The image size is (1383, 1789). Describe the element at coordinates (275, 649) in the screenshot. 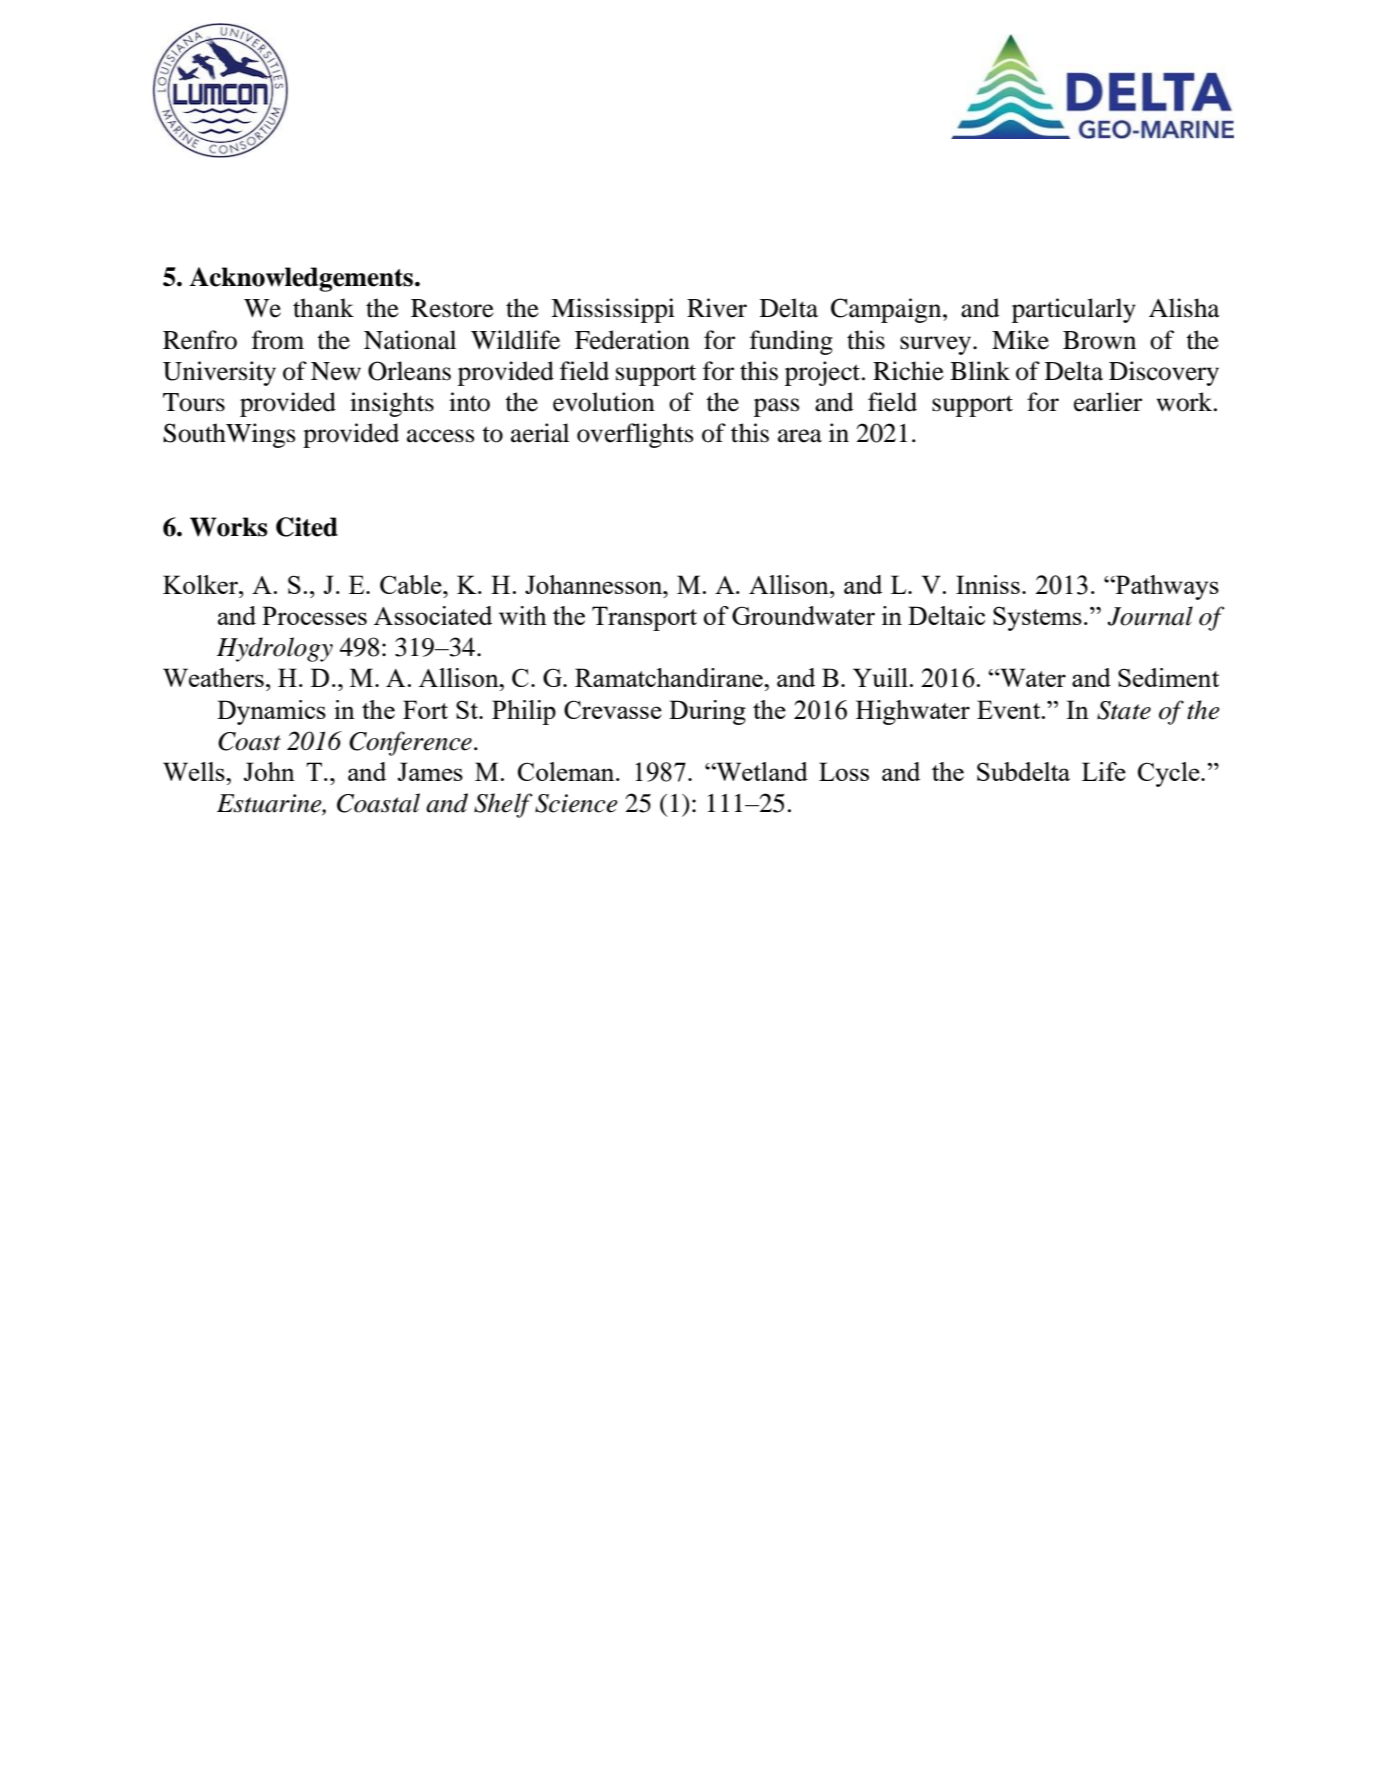

I see `Hydrology` at that location.
